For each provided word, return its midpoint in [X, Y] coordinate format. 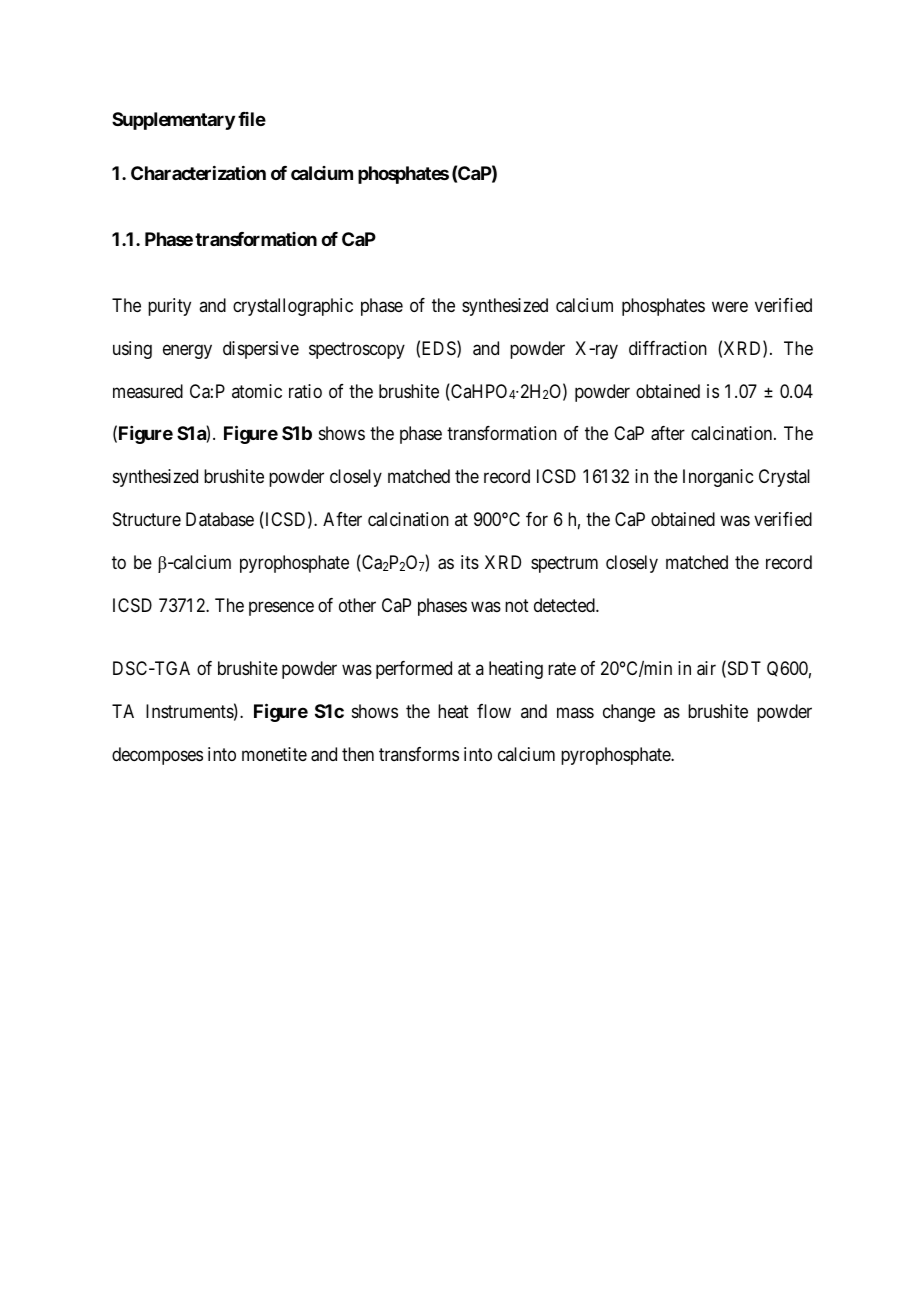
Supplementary [173, 121]
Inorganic [718, 478]
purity [169, 307]
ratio [305, 391]
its [470, 562]
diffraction [668, 348]
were [730, 306]
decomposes [157, 756]
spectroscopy [357, 350]
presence [281, 608]
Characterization [198, 173]
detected [565, 605]
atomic [257, 391]
